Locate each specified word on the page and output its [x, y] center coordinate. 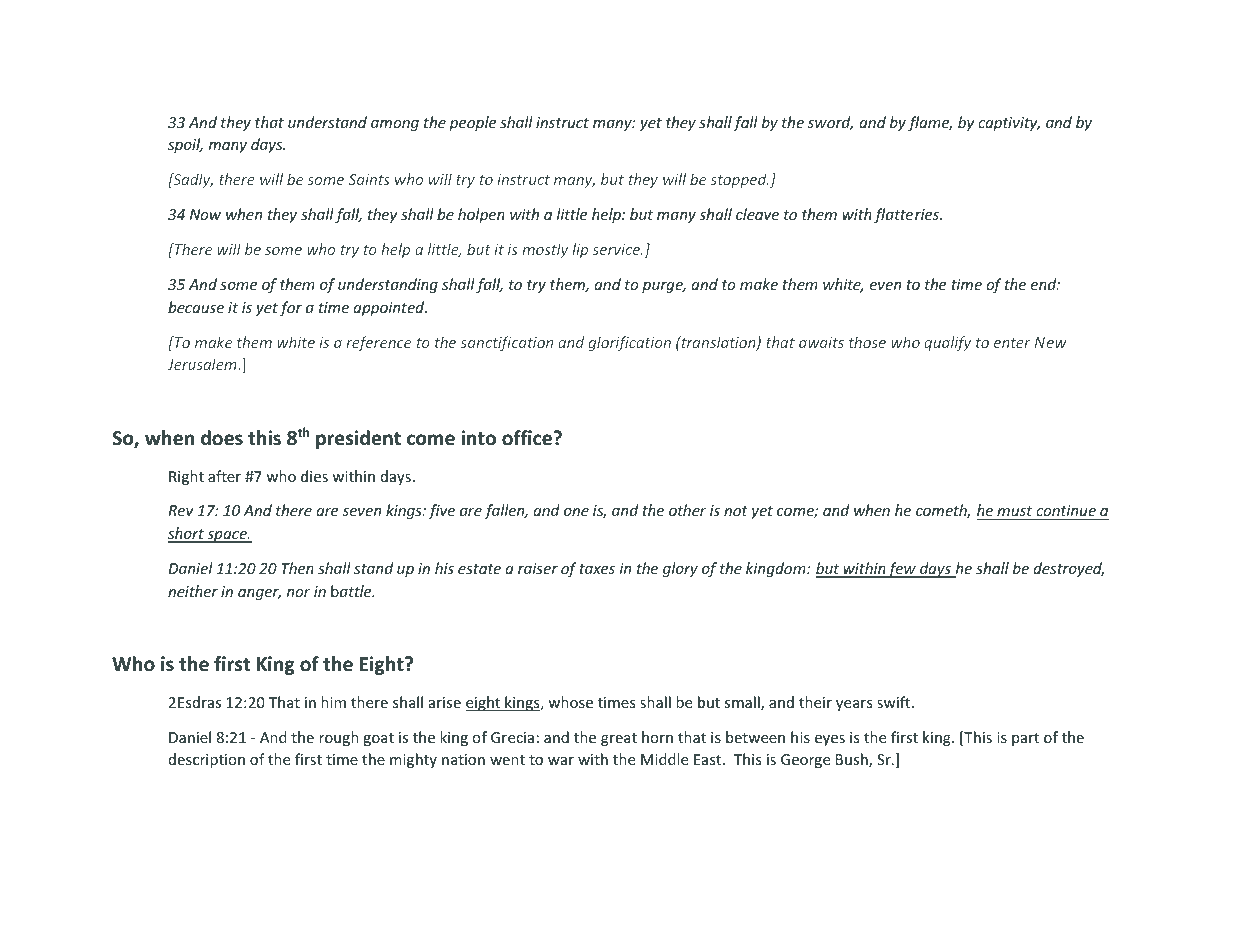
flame [930, 123]
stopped [740, 180]
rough [339, 738]
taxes [597, 569]
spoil [185, 145]
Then [297, 568]
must [1015, 513]
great [619, 739]
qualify [947, 343]
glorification [629, 343]
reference [378, 343]
